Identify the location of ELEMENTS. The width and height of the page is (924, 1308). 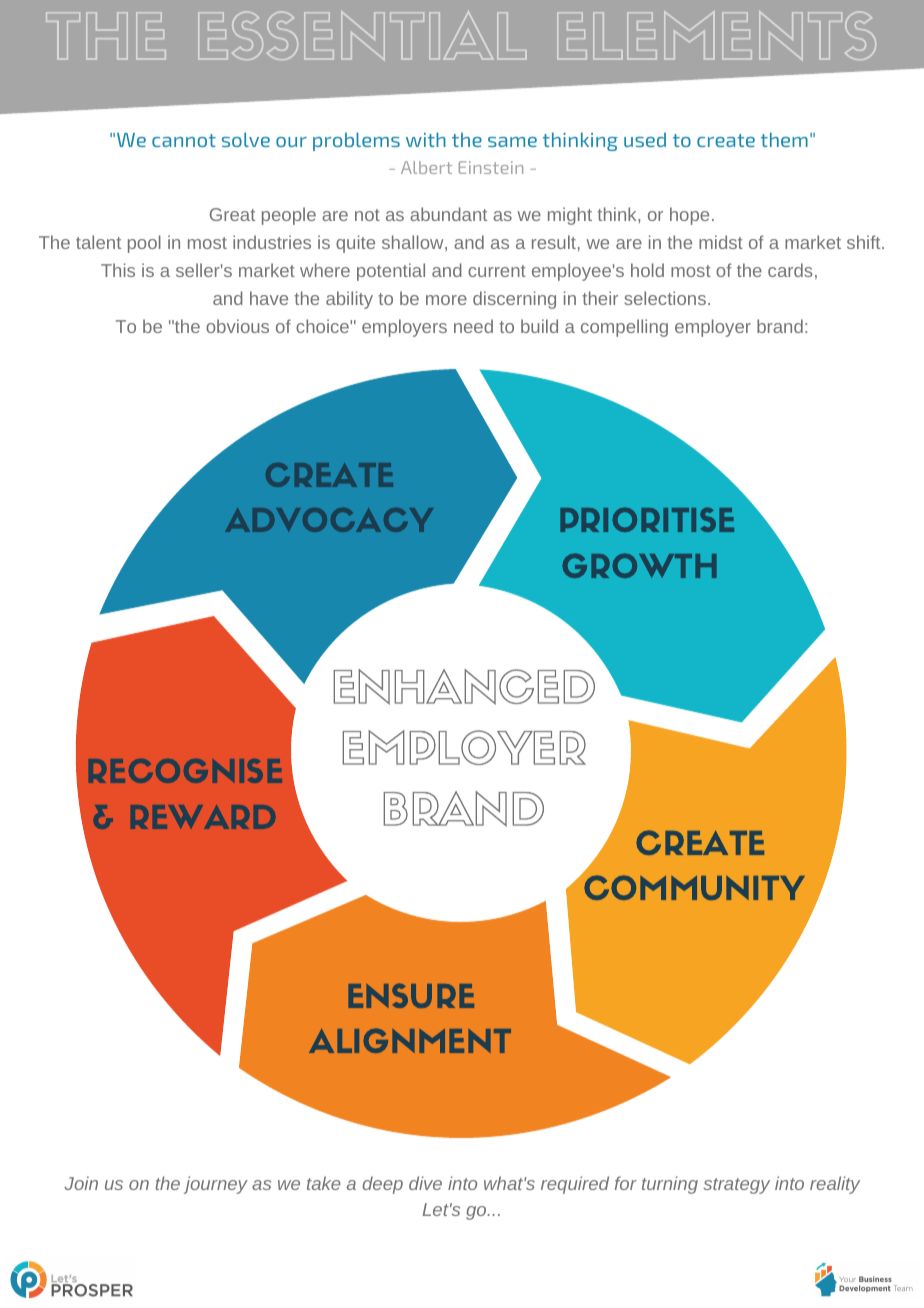
(716, 36).
